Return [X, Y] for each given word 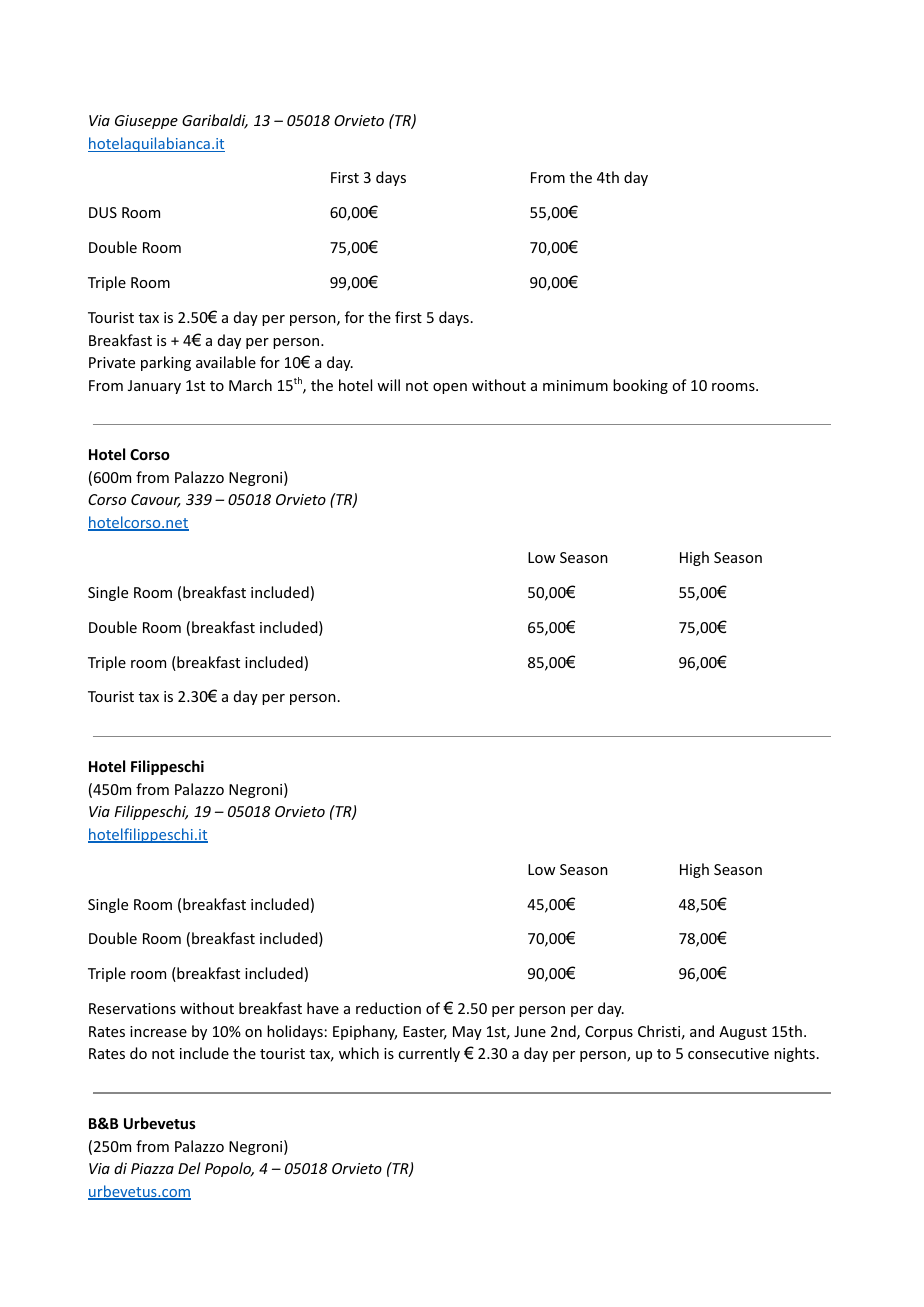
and [702, 1031]
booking [640, 386]
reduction [388, 1008]
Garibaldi [215, 121]
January [154, 387]
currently [429, 1054]
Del [189, 1168]
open [450, 388]
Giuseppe [146, 122]
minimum [575, 385]
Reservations [132, 1008]
